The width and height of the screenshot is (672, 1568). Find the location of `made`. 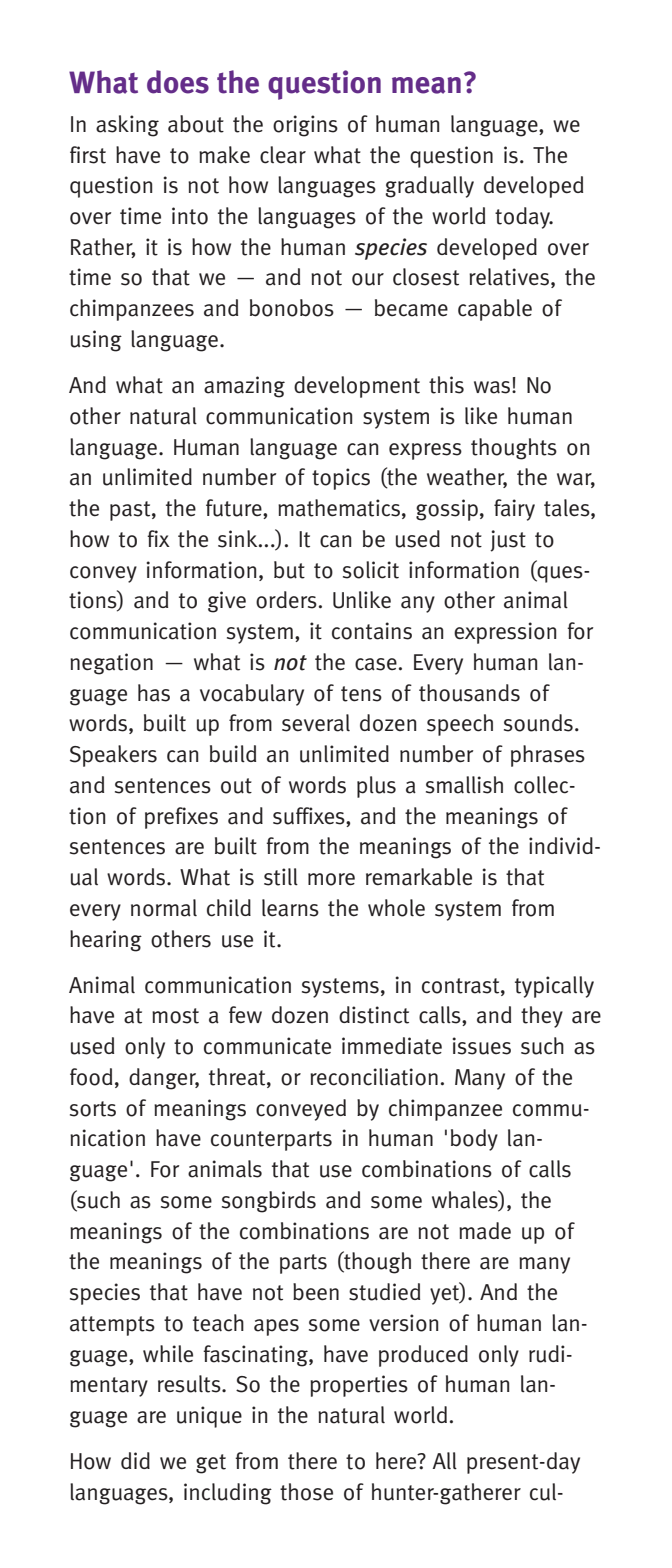

made is located at coordinates (485, 1231).
